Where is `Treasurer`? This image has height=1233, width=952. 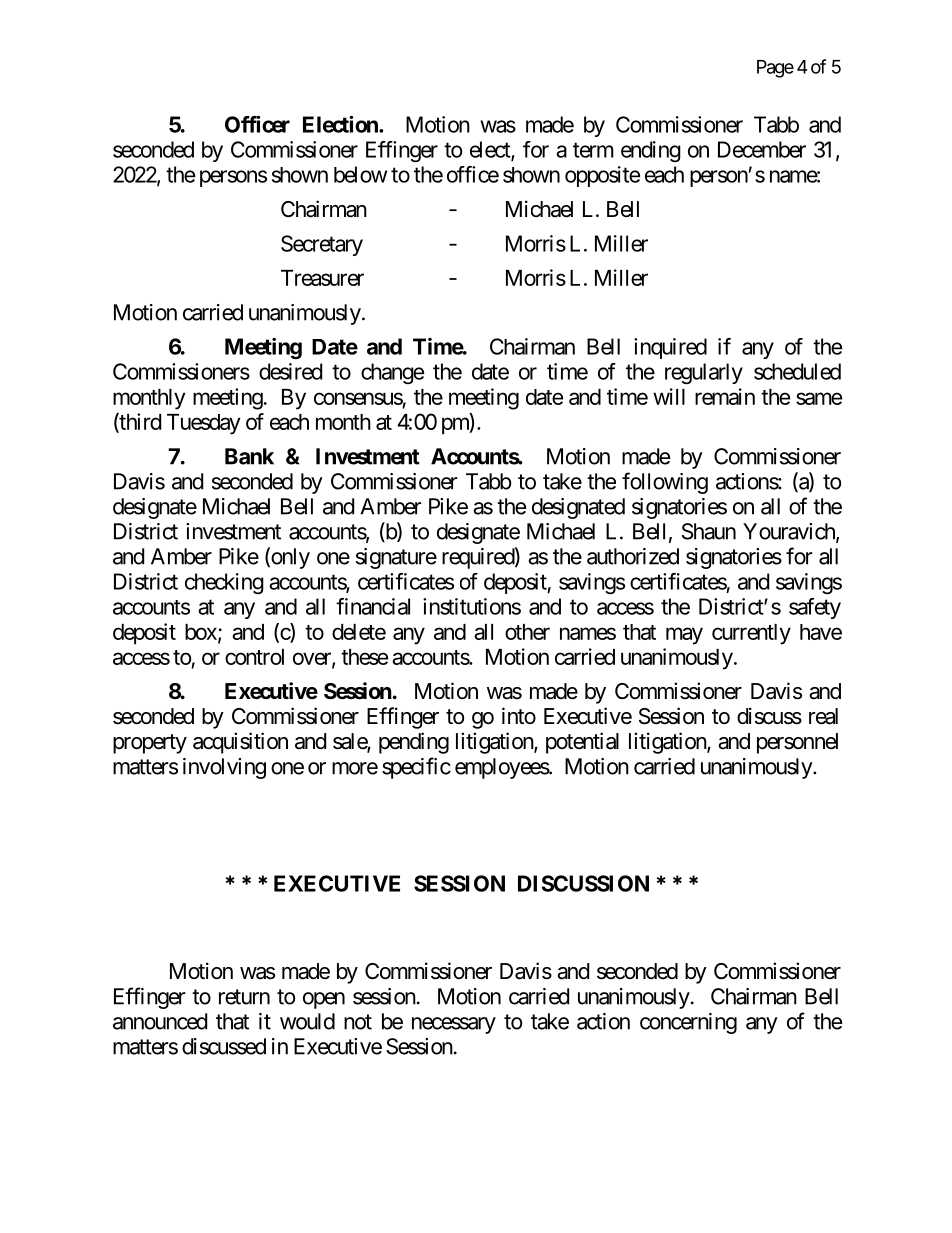
Treasurer is located at coordinates (322, 278).
